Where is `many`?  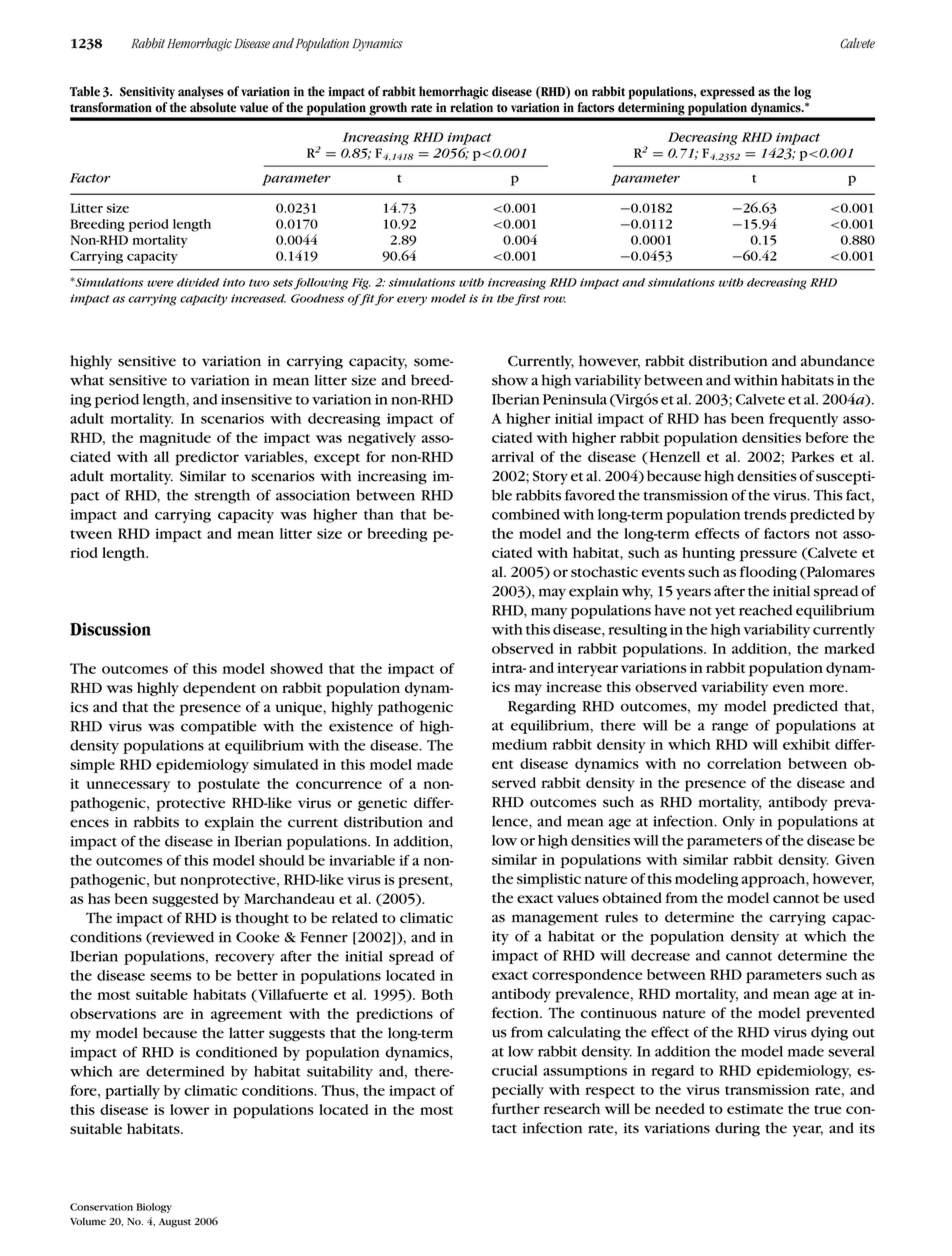 many is located at coordinates (549, 613).
